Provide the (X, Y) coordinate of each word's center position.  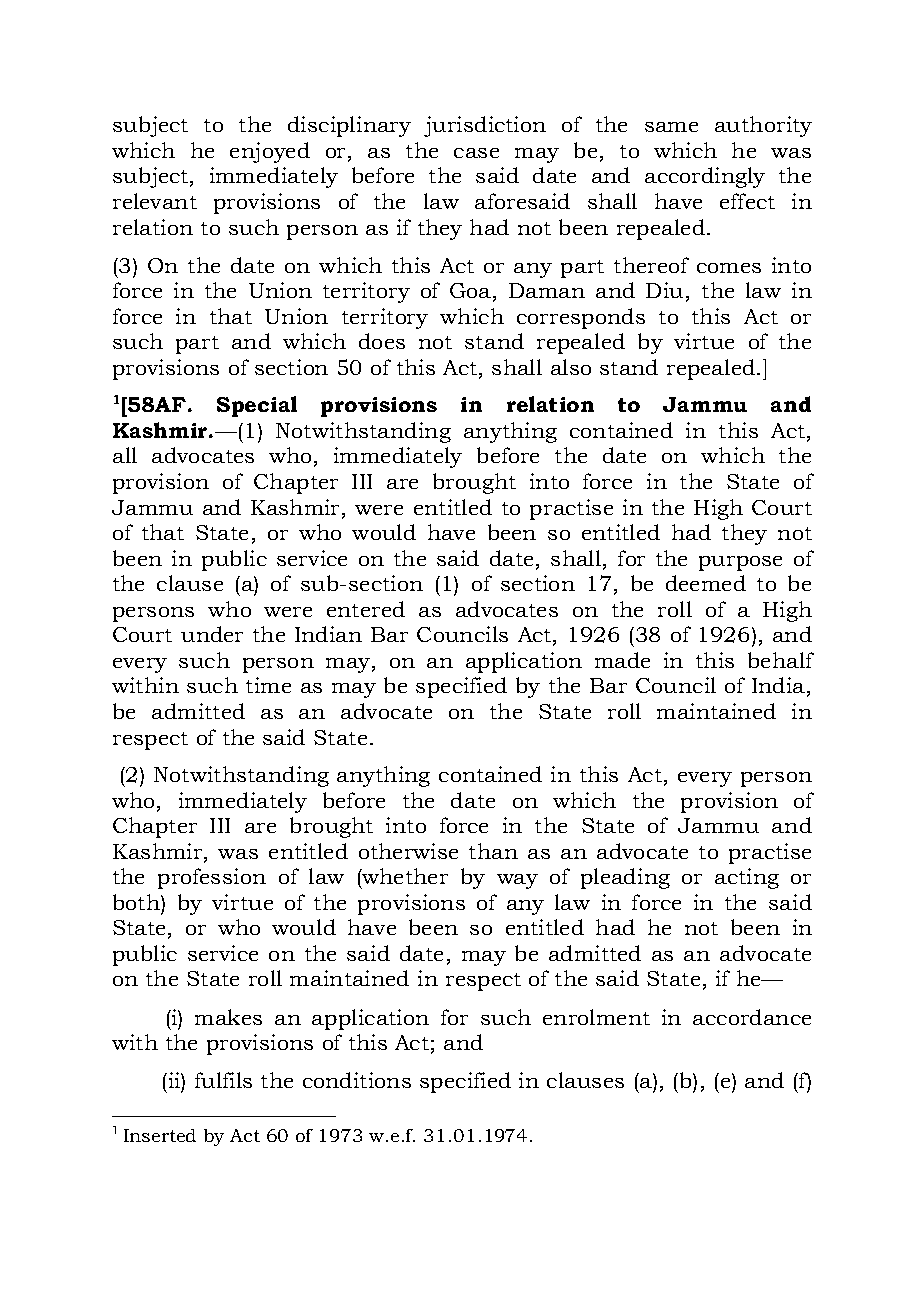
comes (729, 268)
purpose (740, 563)
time (268, 685)
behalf (781, 660)
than (493, 851)
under (212, 634)
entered (366, 609)
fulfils (223, 1080)
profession (212, 878)
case (476, 153)
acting (747, 878)
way (517, 881)
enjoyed (270, 152)
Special (257, 406)
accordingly (705, 177)
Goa (470, 290)
